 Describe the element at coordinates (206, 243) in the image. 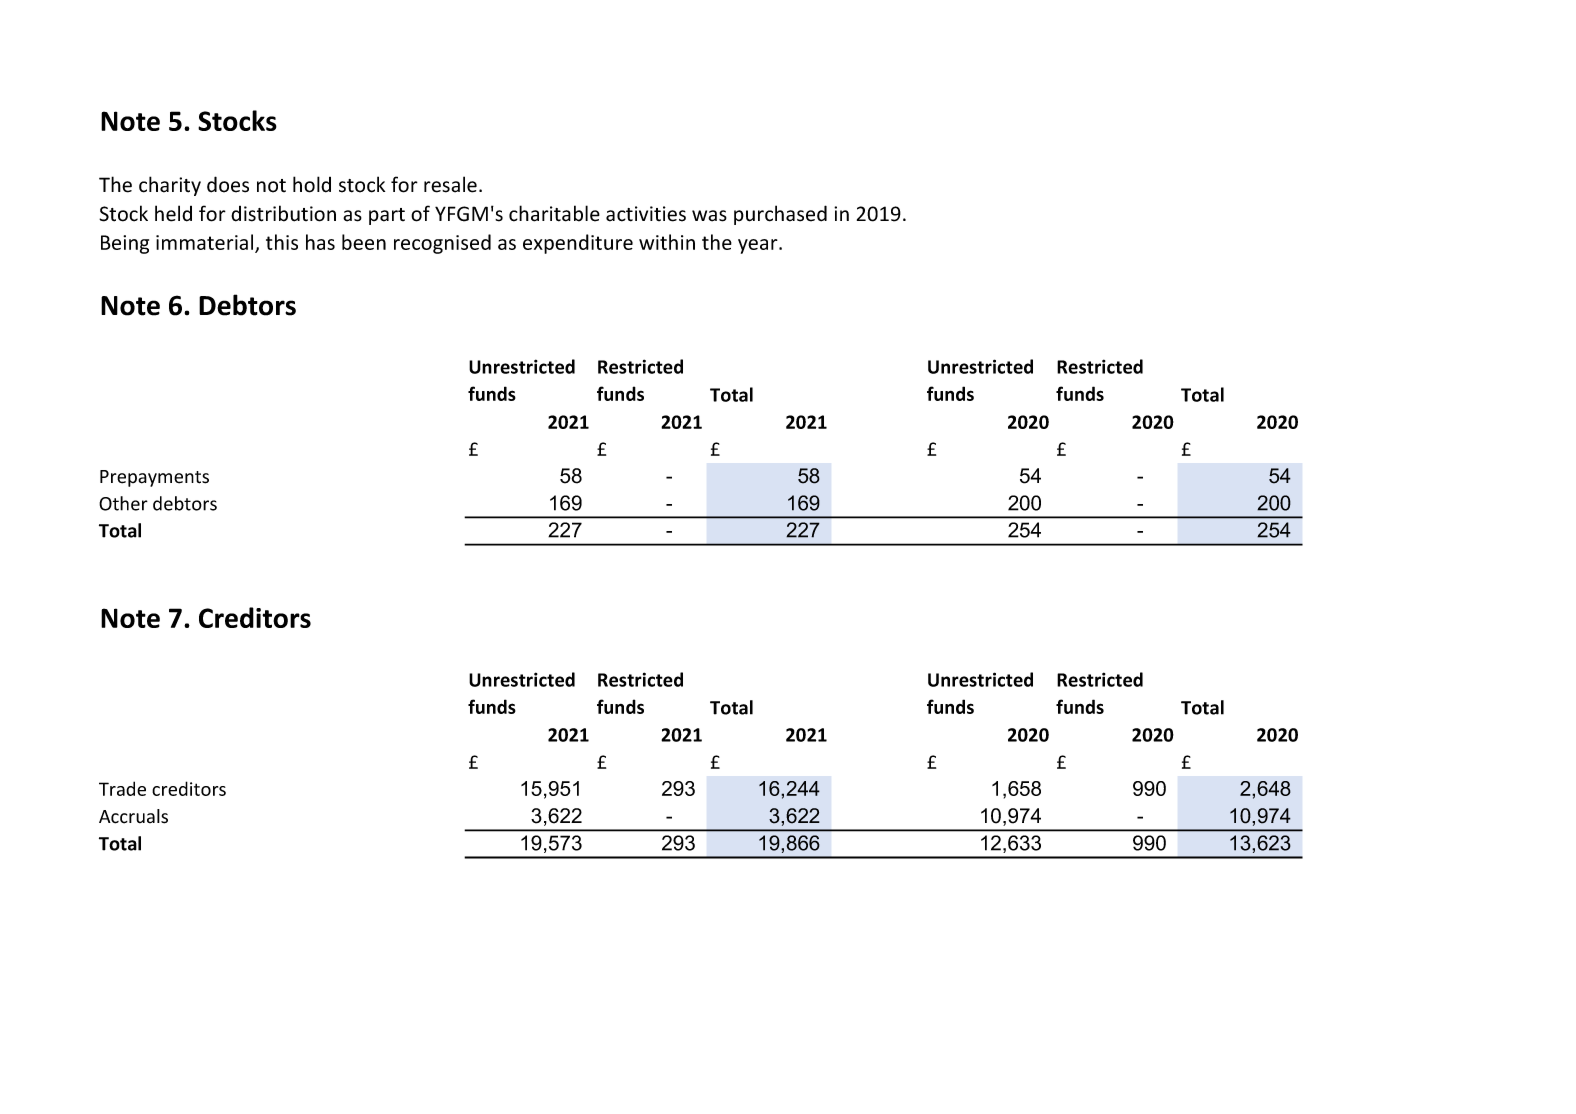

I see `immaterial` at that location.
